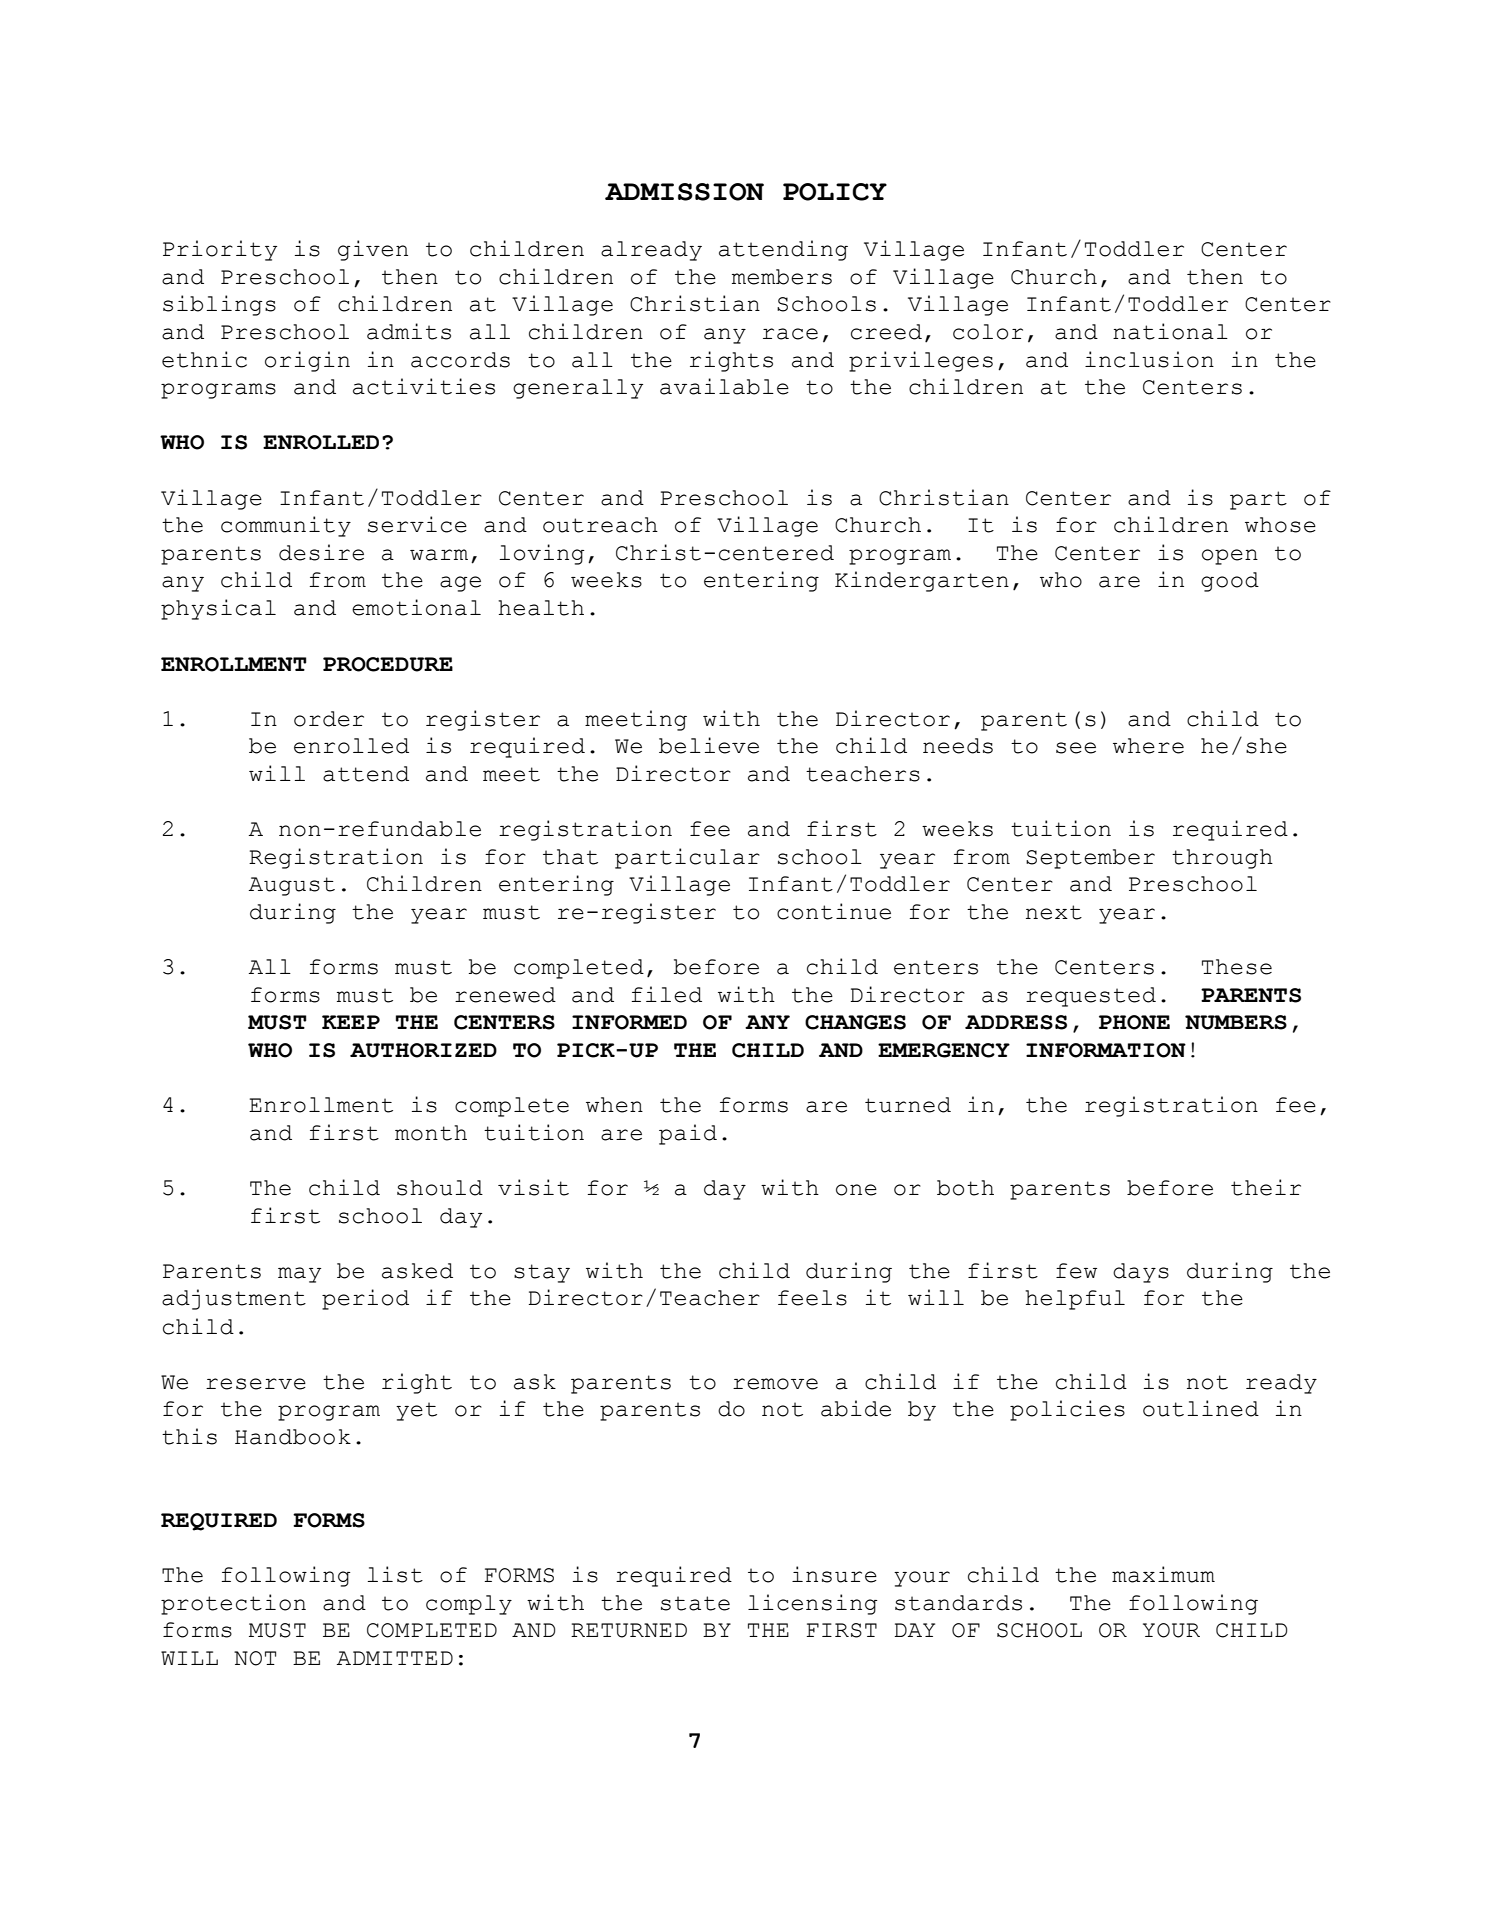 This screenshot has height=1931, width=1493. I want to click on believe, so click(709, 745).
